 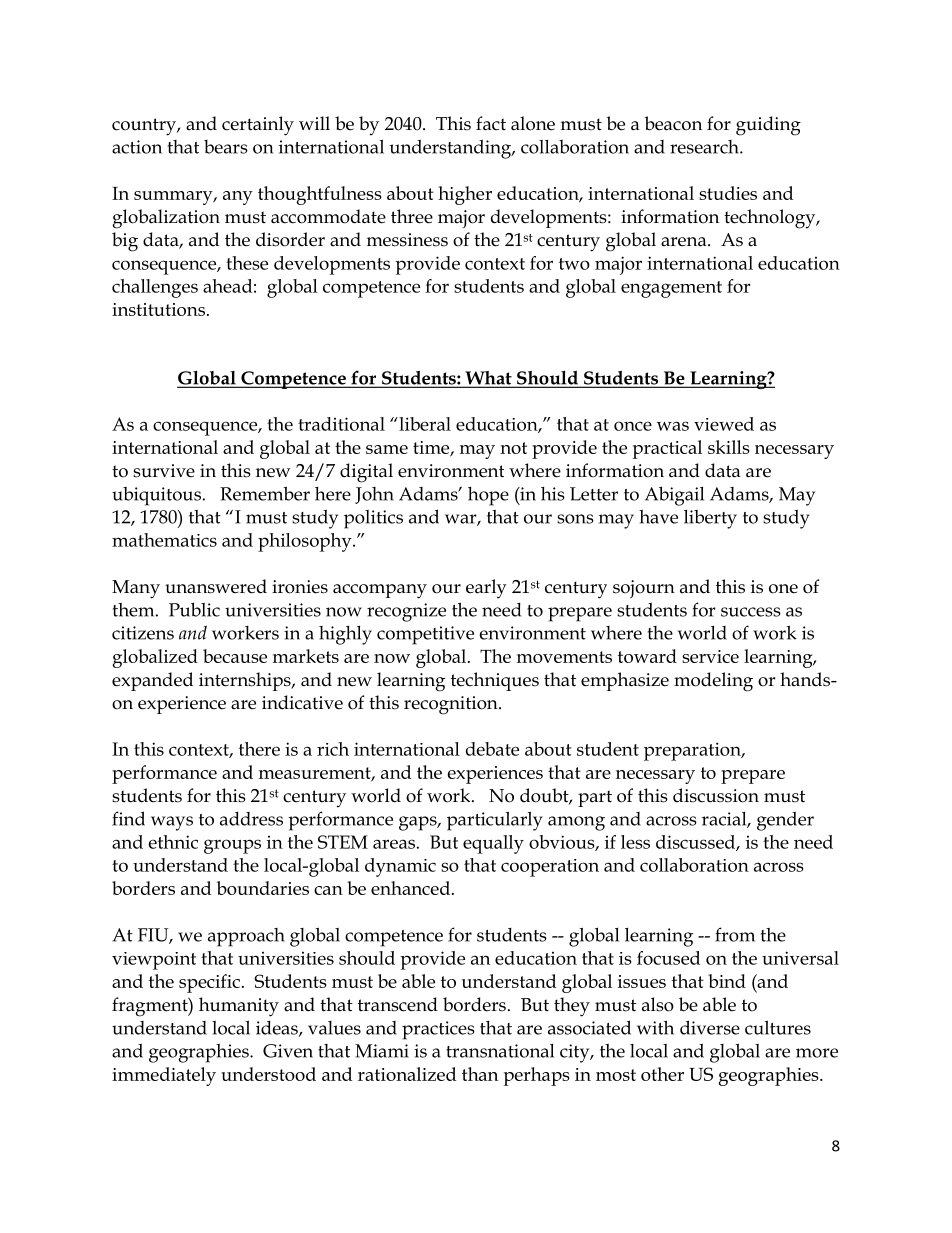 I want to click on groups, so click(x=232, y=846).
